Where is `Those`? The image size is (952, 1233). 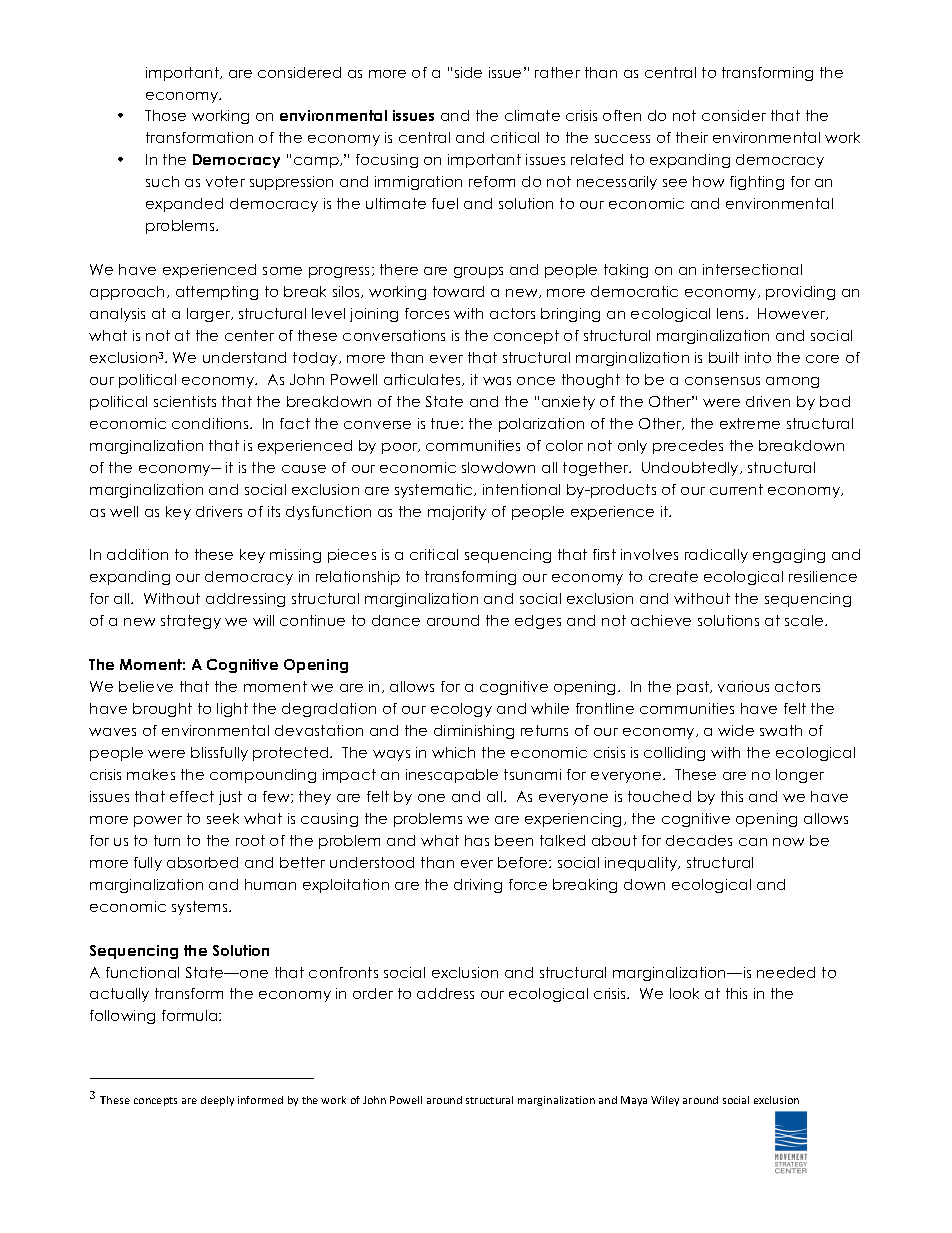 Those is located at coordinates (165, 115).
